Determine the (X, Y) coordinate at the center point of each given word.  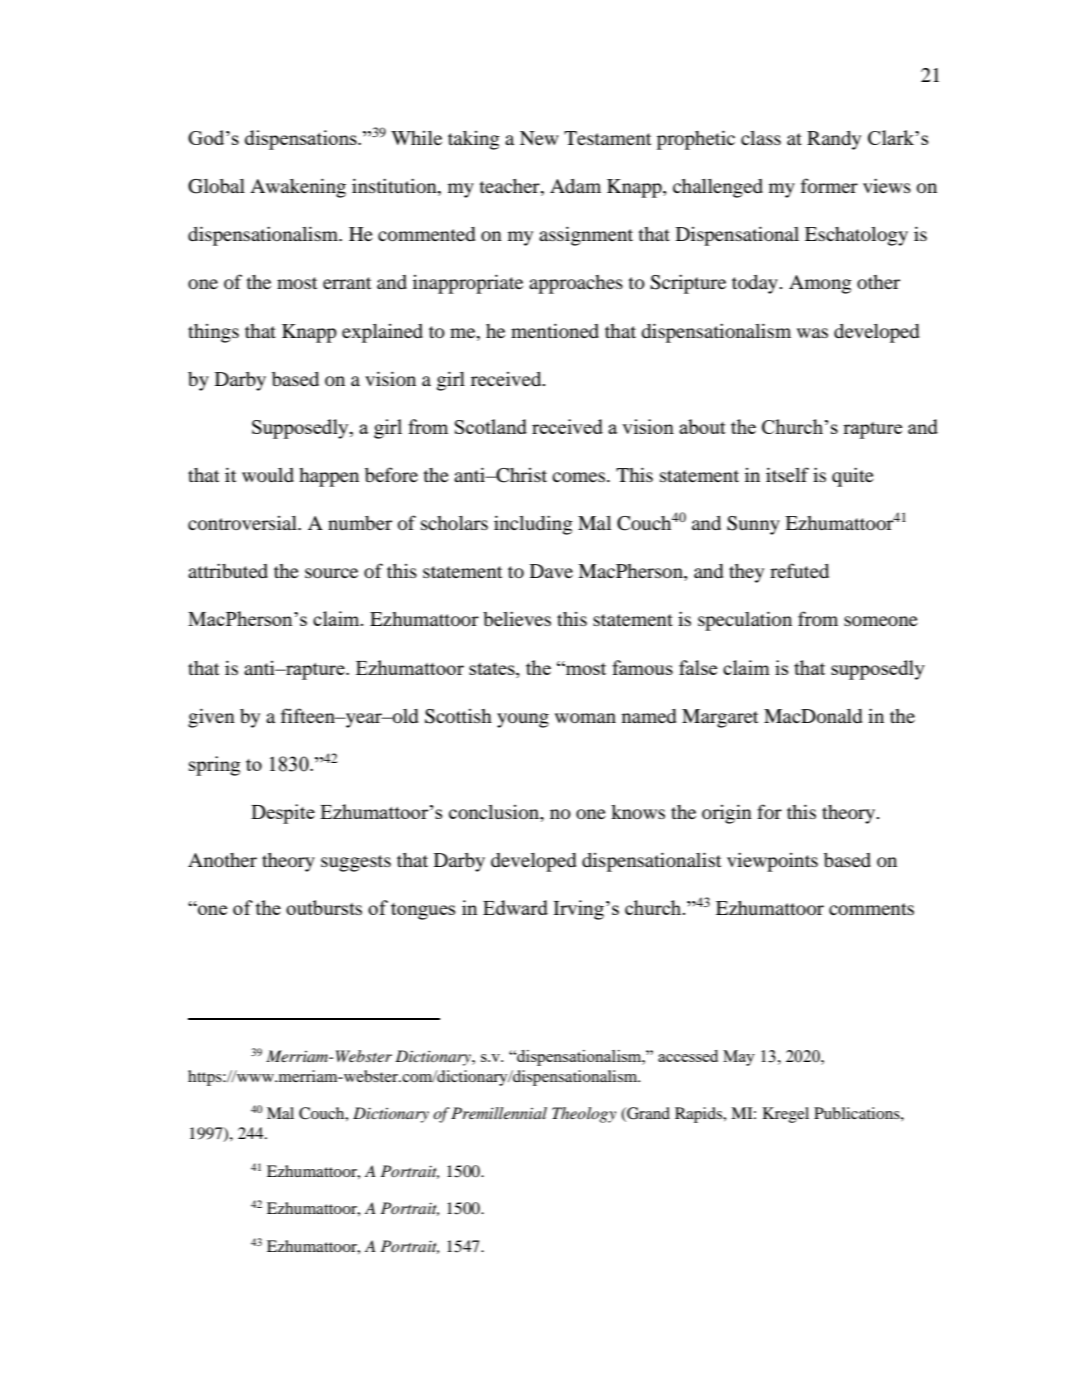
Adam (575, 186)
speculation (745, 621)
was (812, 333)
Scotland (491, 426)
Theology (584, 1115)
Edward (515, 907)
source (331, 573)
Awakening (298, 188)
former (829, 186)
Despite (283, 814)
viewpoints (772, 862)
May (739, 1058)
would (268, 475)
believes (517, 618)
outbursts (324, 907)
